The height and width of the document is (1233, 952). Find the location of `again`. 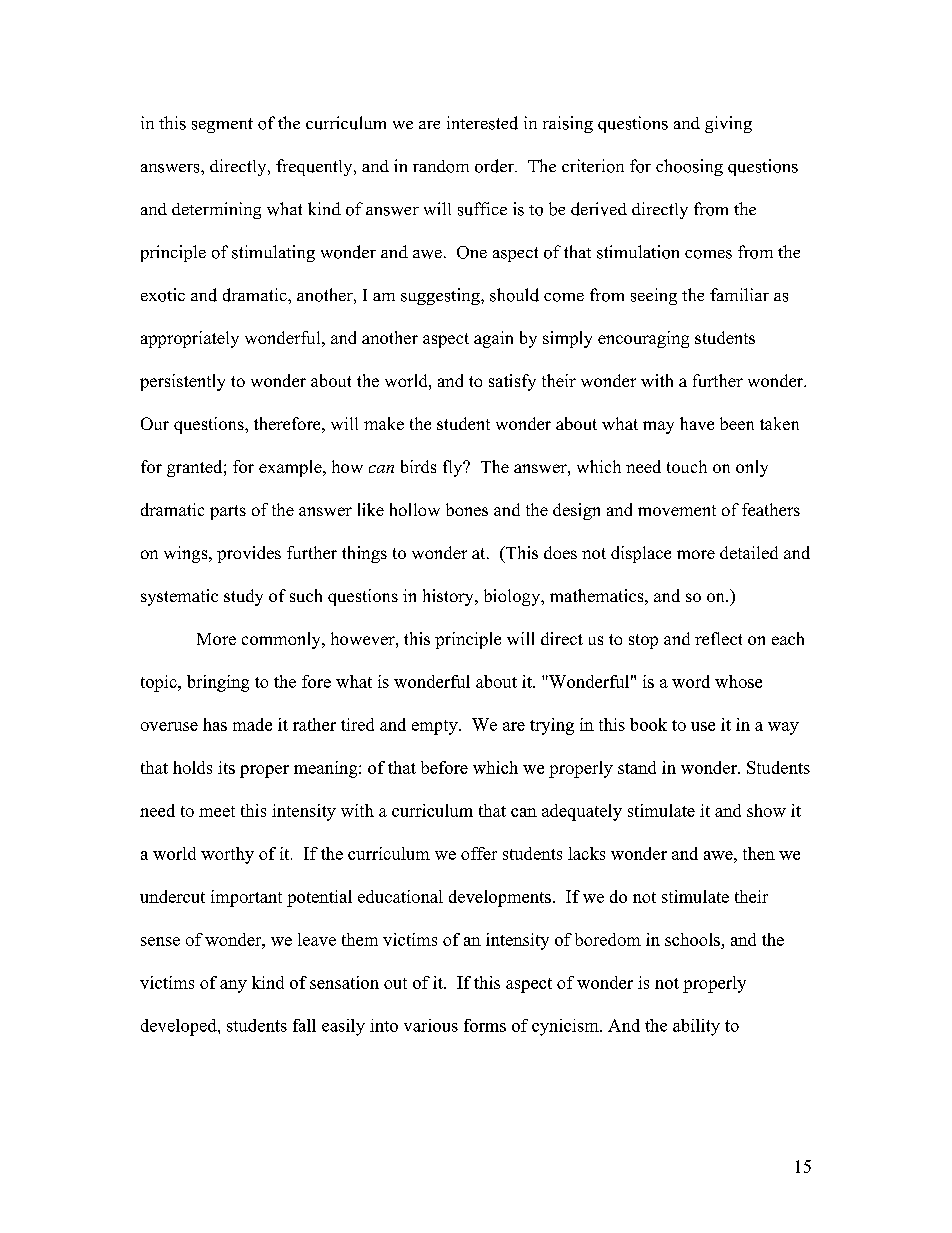

again is located at coordinates (493, 339).
